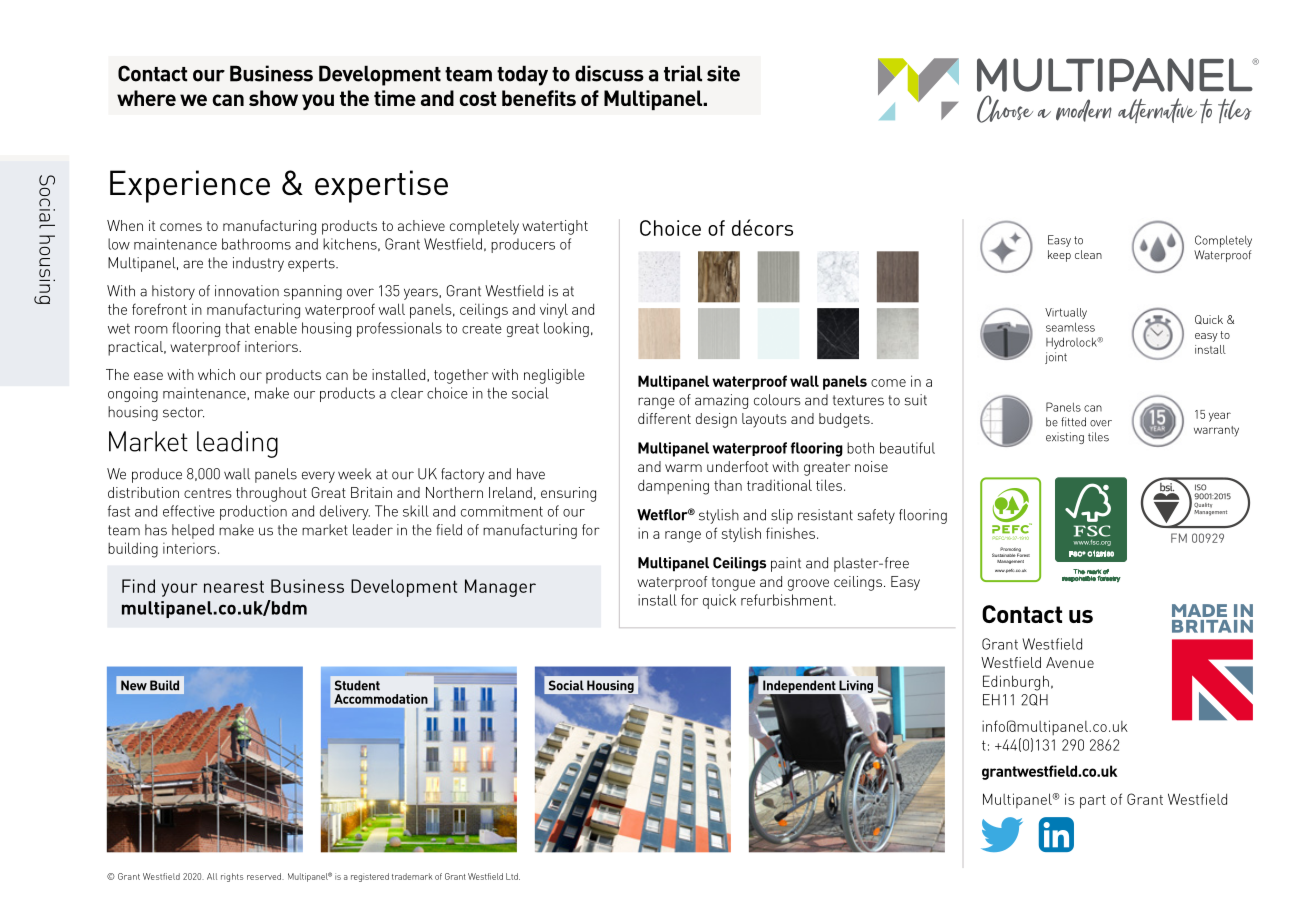 This screenshot has height=924, width=1308. Describe the element at coordinates (733, 584) in the screenshot. I see `tongue` at that location.
